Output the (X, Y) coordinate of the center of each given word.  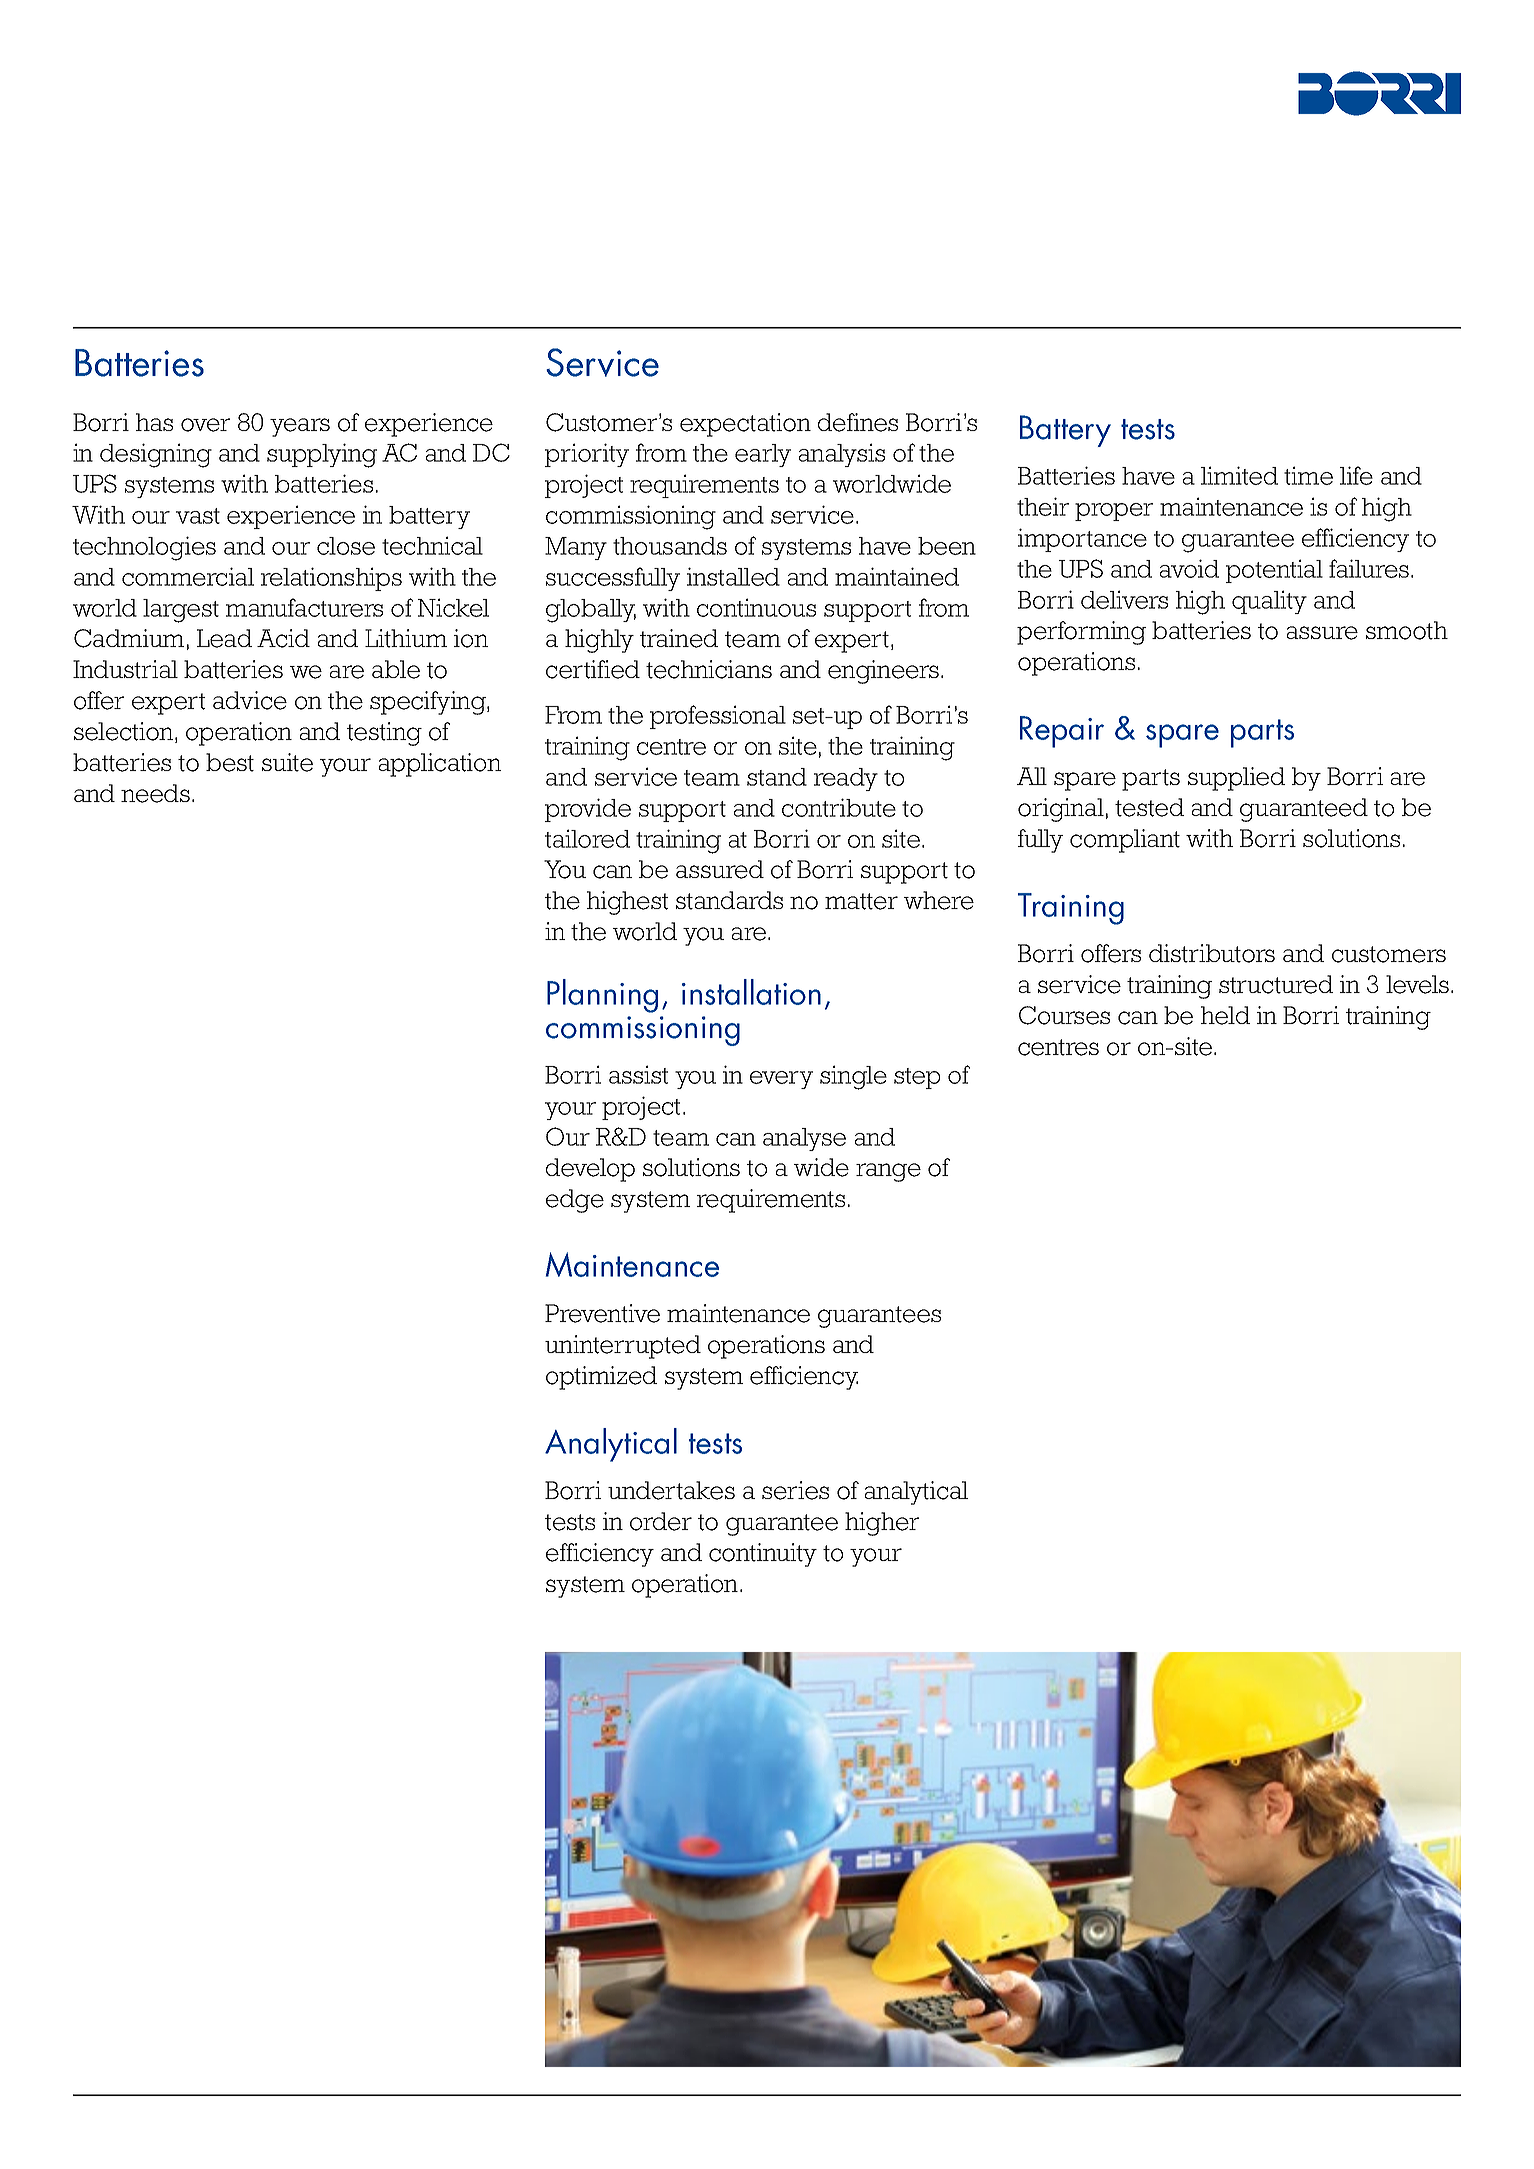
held (1225, 1015)
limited (1239, 475)
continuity (763, 1555)
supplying (322, 455)
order (661, 1521)
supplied (1236, 779)
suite (287, 762)
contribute (839, 807)
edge (575, 1201)
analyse (804, 1139)
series (795, 1490)
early (763, 455)
